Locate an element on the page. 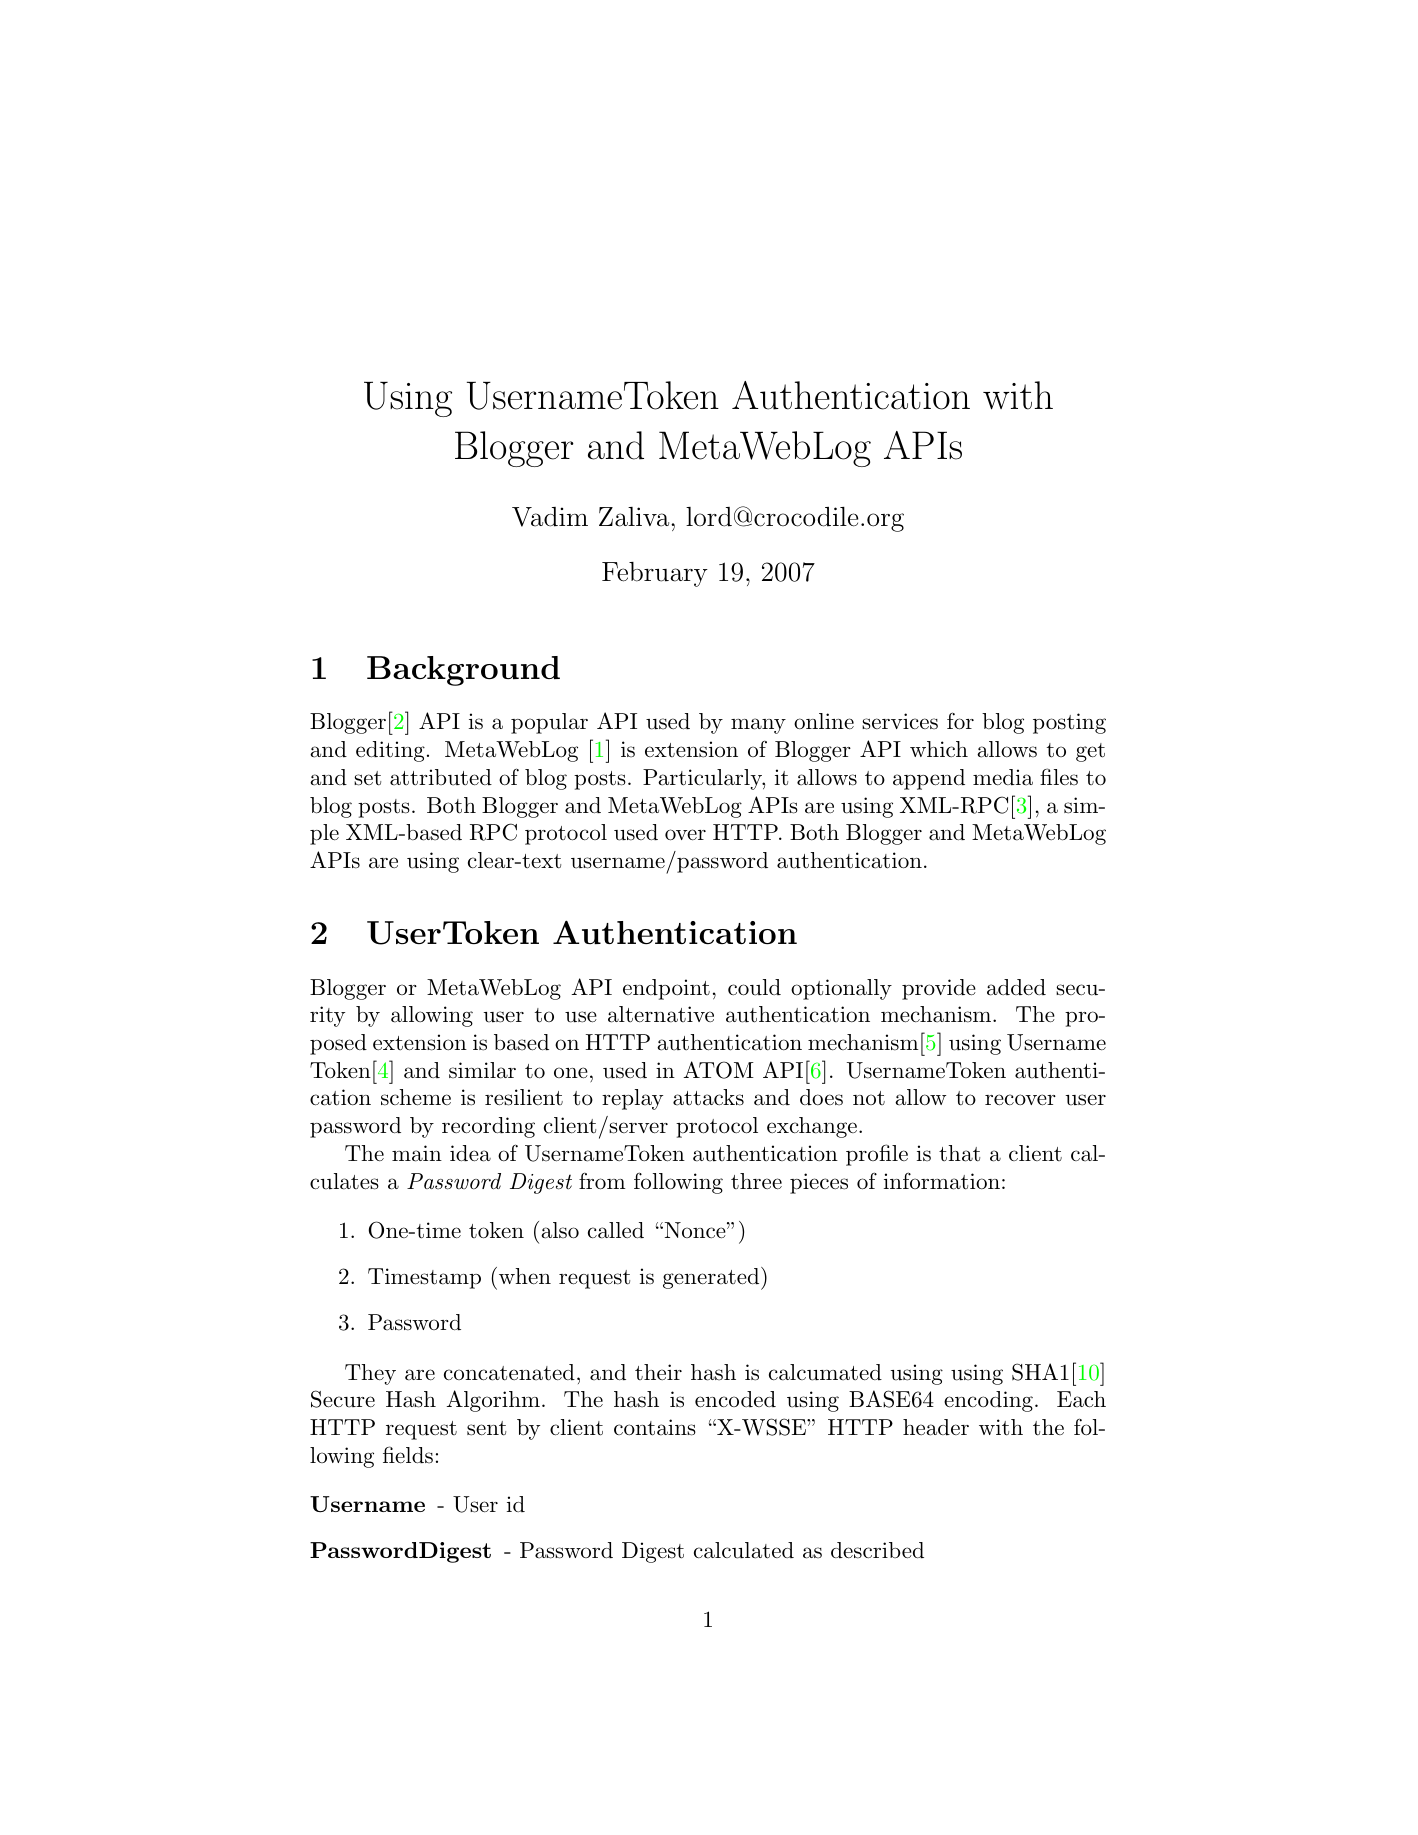  Vadim is located at coordinates (550, 517).
